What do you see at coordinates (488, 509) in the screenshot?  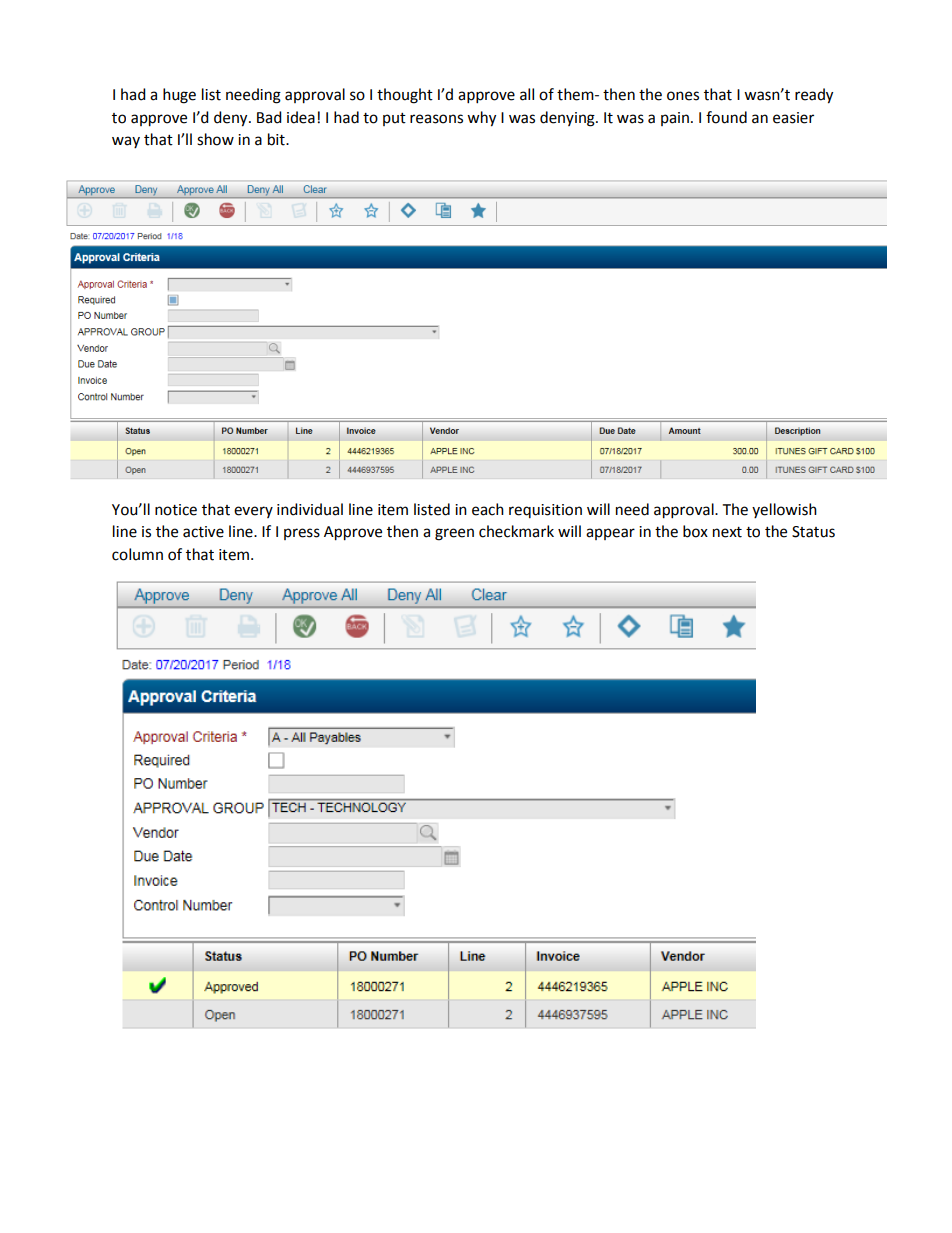 I see `each` at bounding box center [488, 509].
